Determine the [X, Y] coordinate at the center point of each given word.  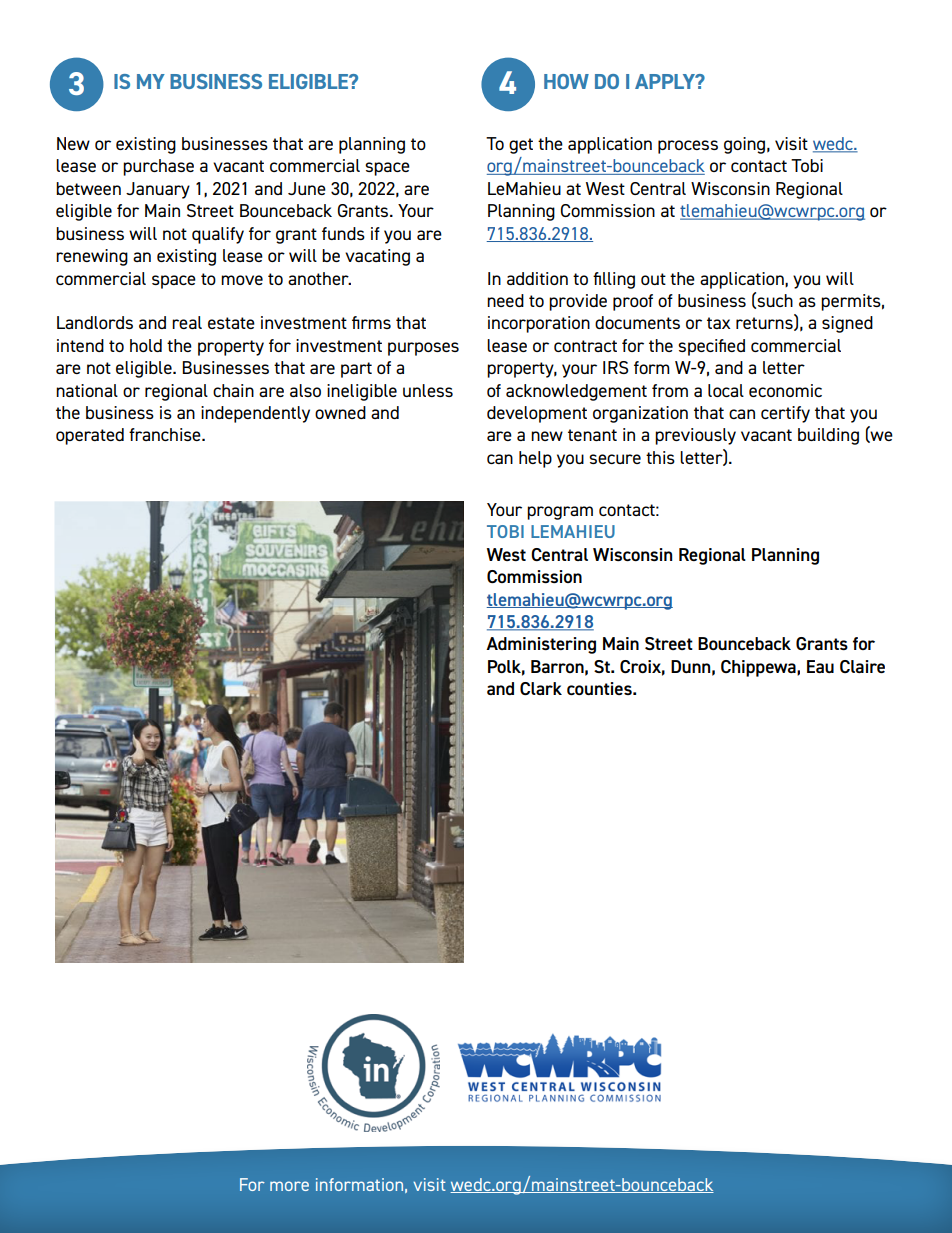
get [521, 146]
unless [428, 390]
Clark [541, 688]
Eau [820, 666]
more [289, 1186]
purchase [158, 167]
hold [146, 345]
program [560, 513]
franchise [166, 434]
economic [785, 390]
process [688, 147]
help [535, 459]
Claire [862, 666]
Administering [541, 645]
